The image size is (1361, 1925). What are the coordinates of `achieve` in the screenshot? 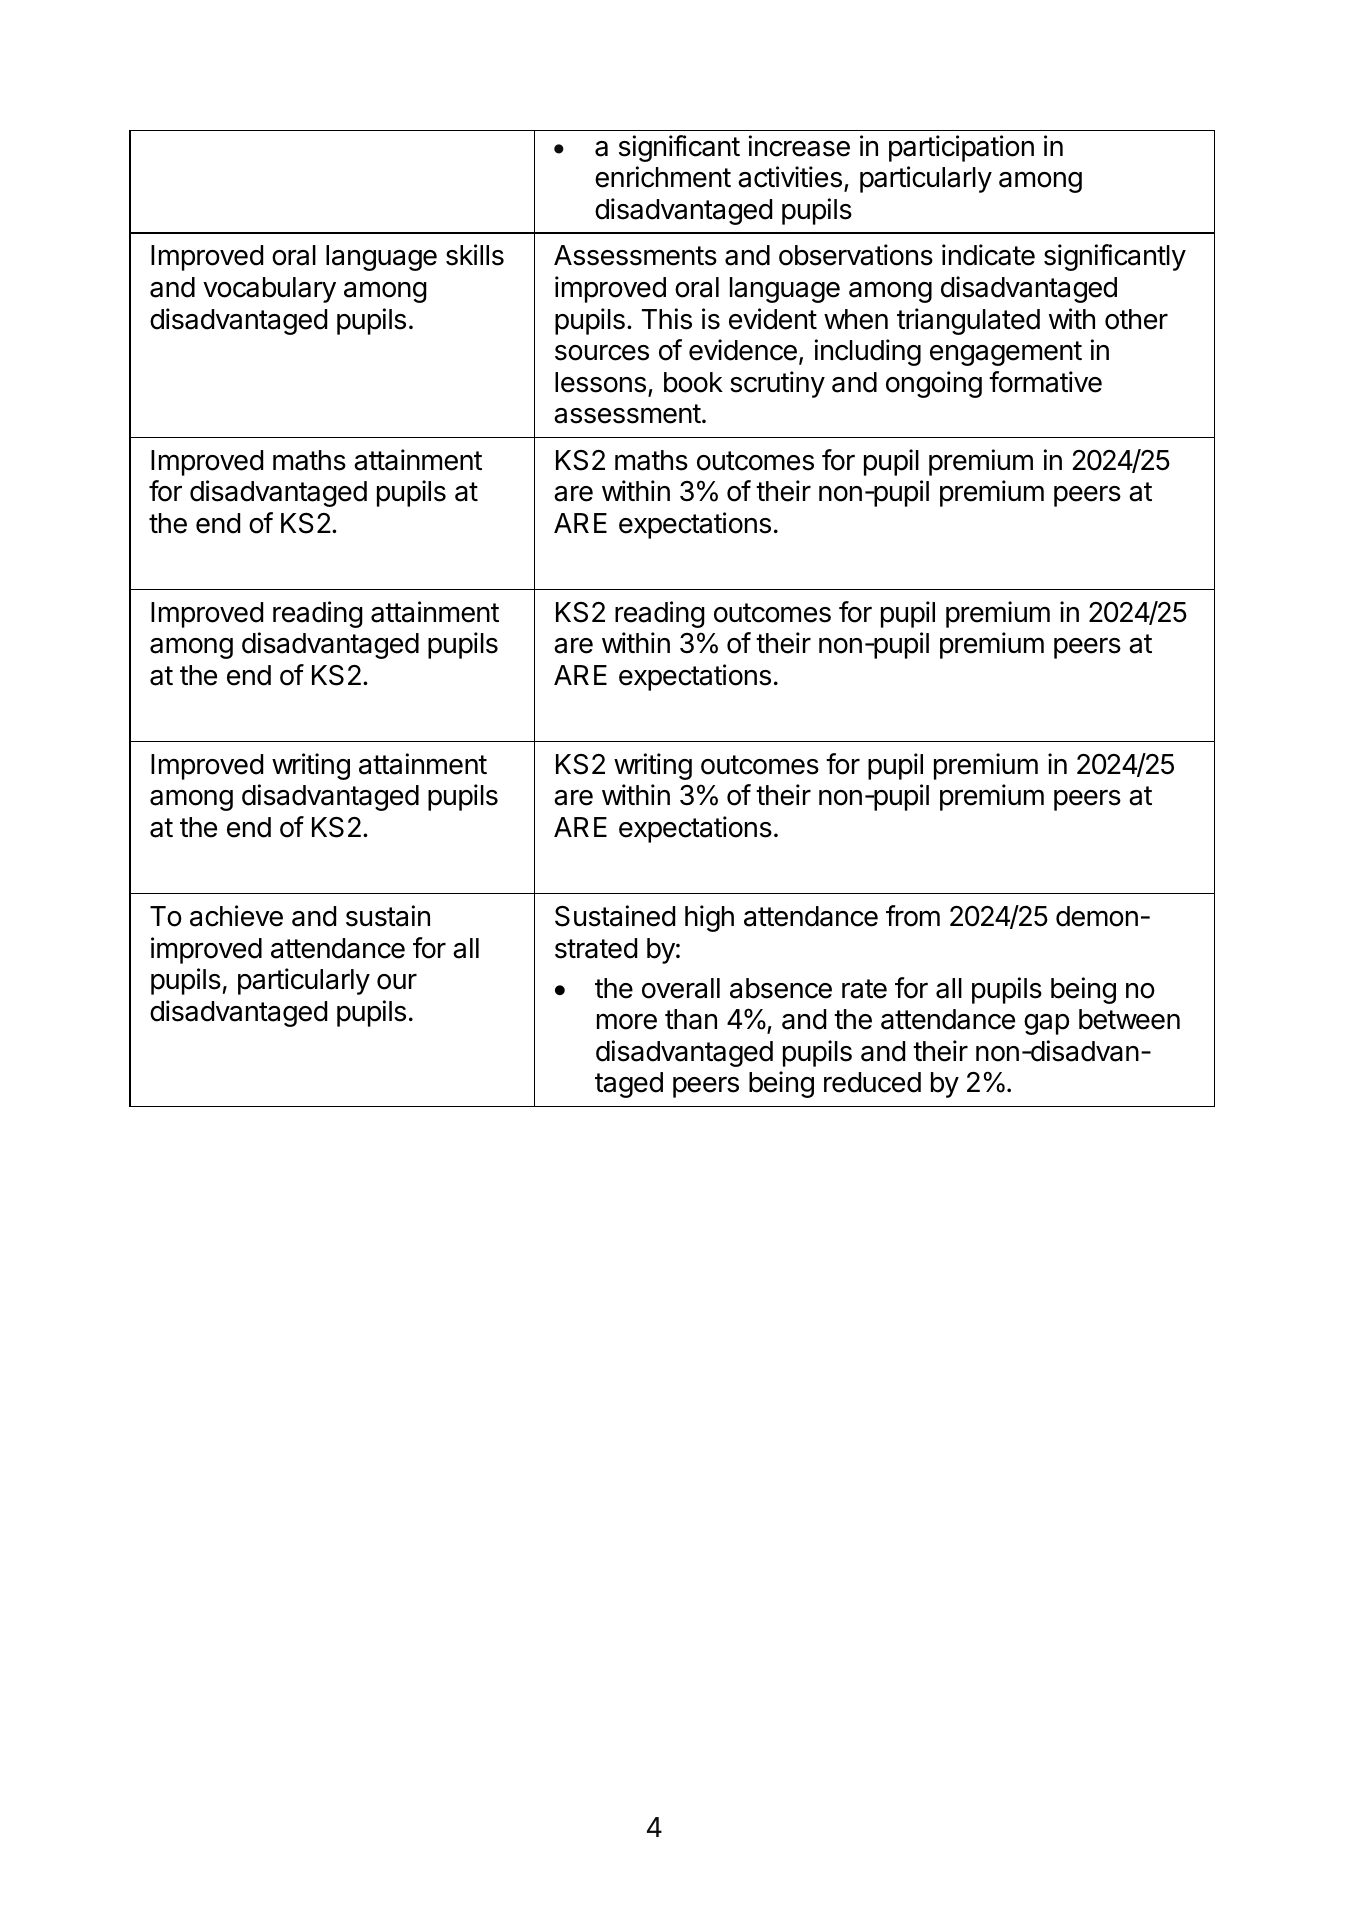 It's located at (236, 916).
